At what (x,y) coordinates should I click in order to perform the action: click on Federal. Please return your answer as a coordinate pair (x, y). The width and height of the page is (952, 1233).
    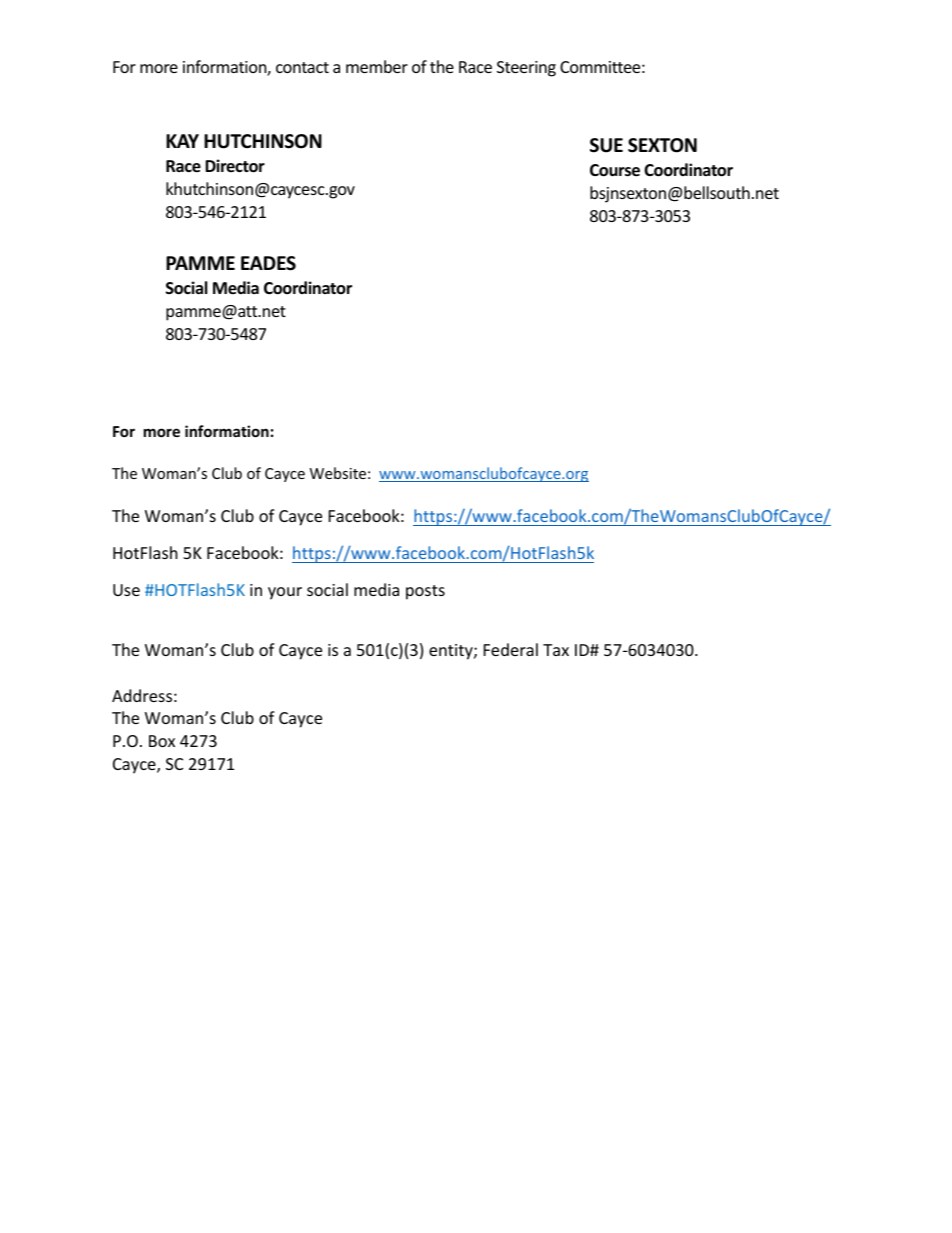
    Looking at the image, I should click on (511, 649).
